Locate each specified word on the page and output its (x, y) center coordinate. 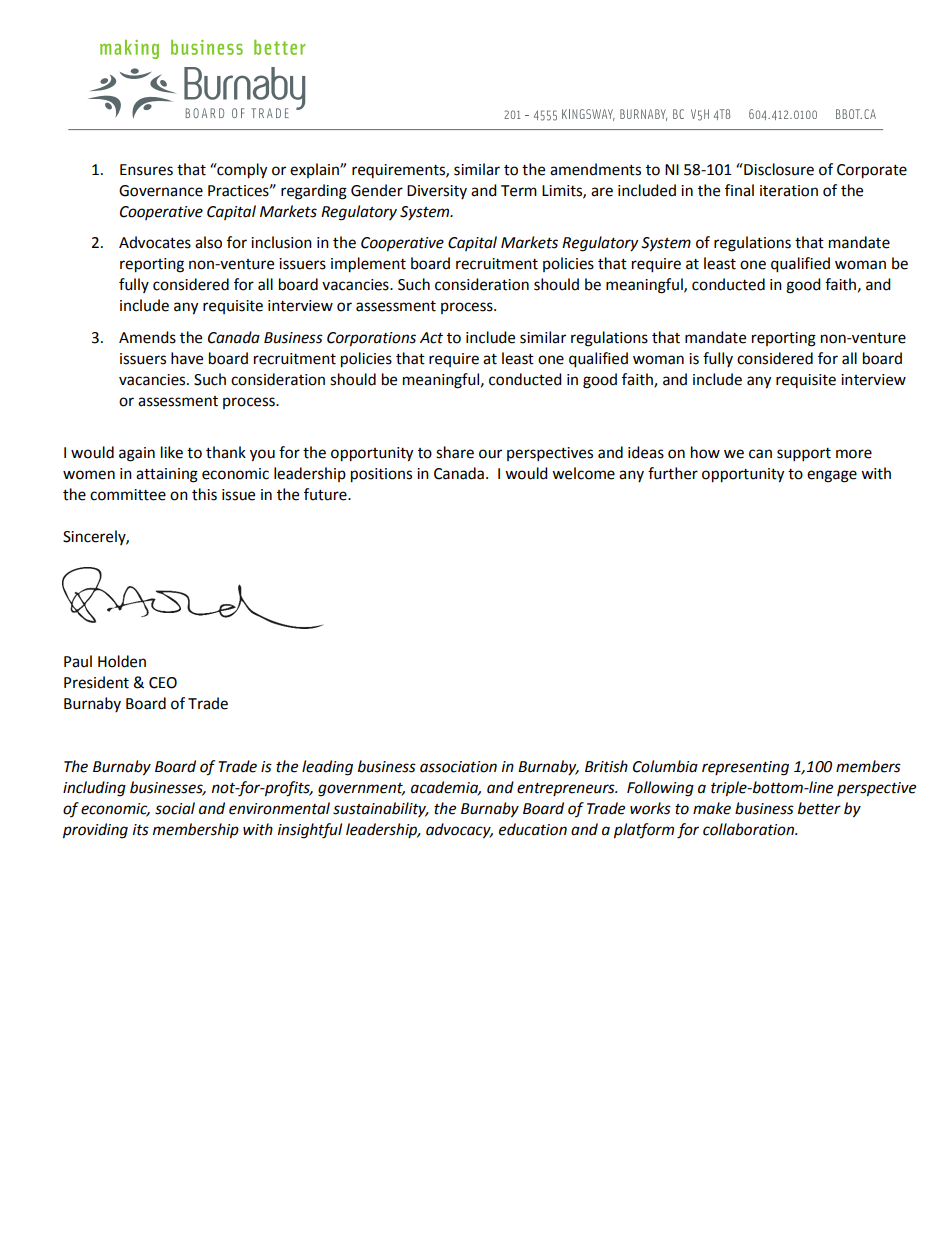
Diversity (437, 192)
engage (832, 476)
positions (381, 475)
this (204, 494)
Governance (161, 191)
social (175, 808)
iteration (789, 191)
